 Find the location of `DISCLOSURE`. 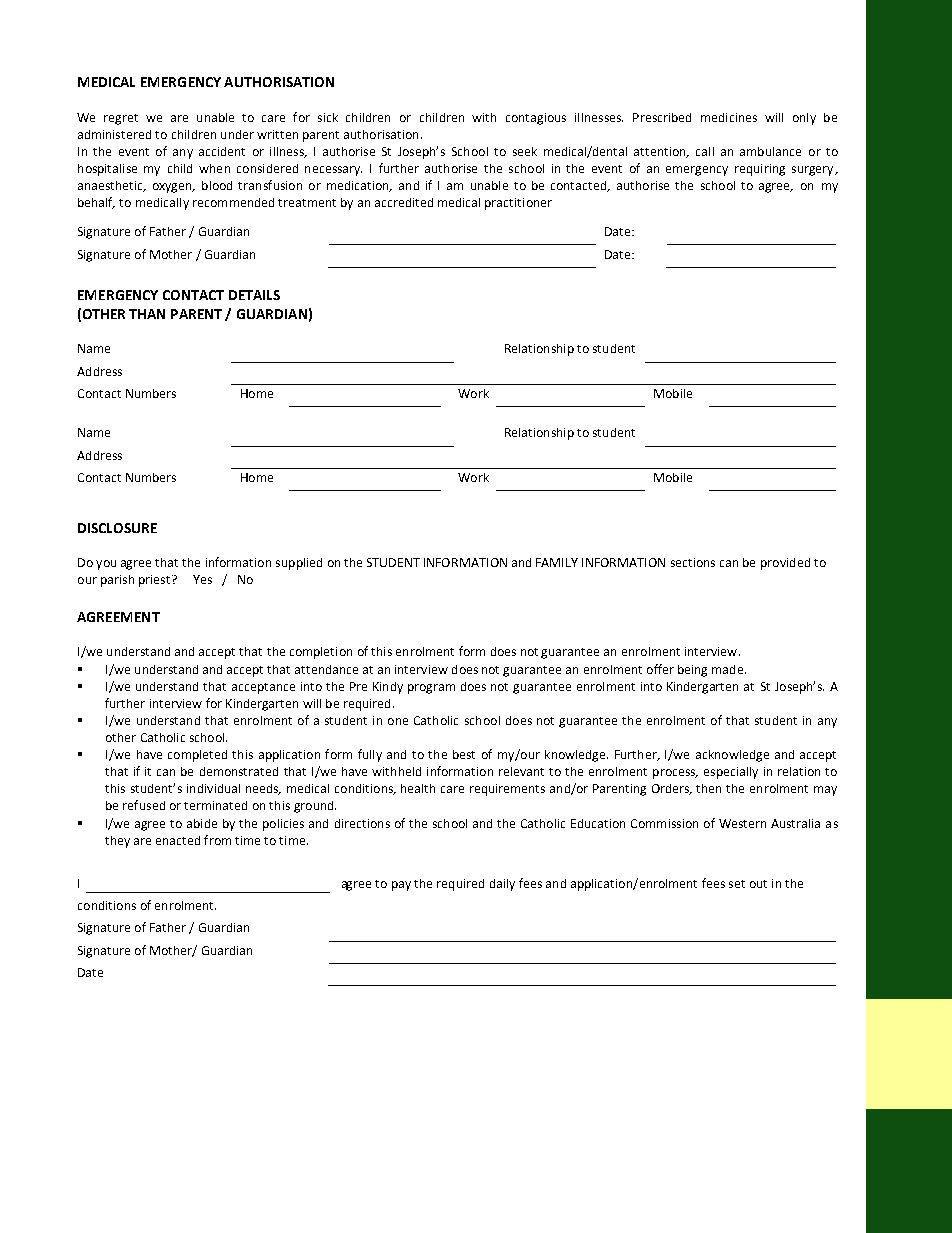

DISCLOSURE is located at coordinates (117, 528).
